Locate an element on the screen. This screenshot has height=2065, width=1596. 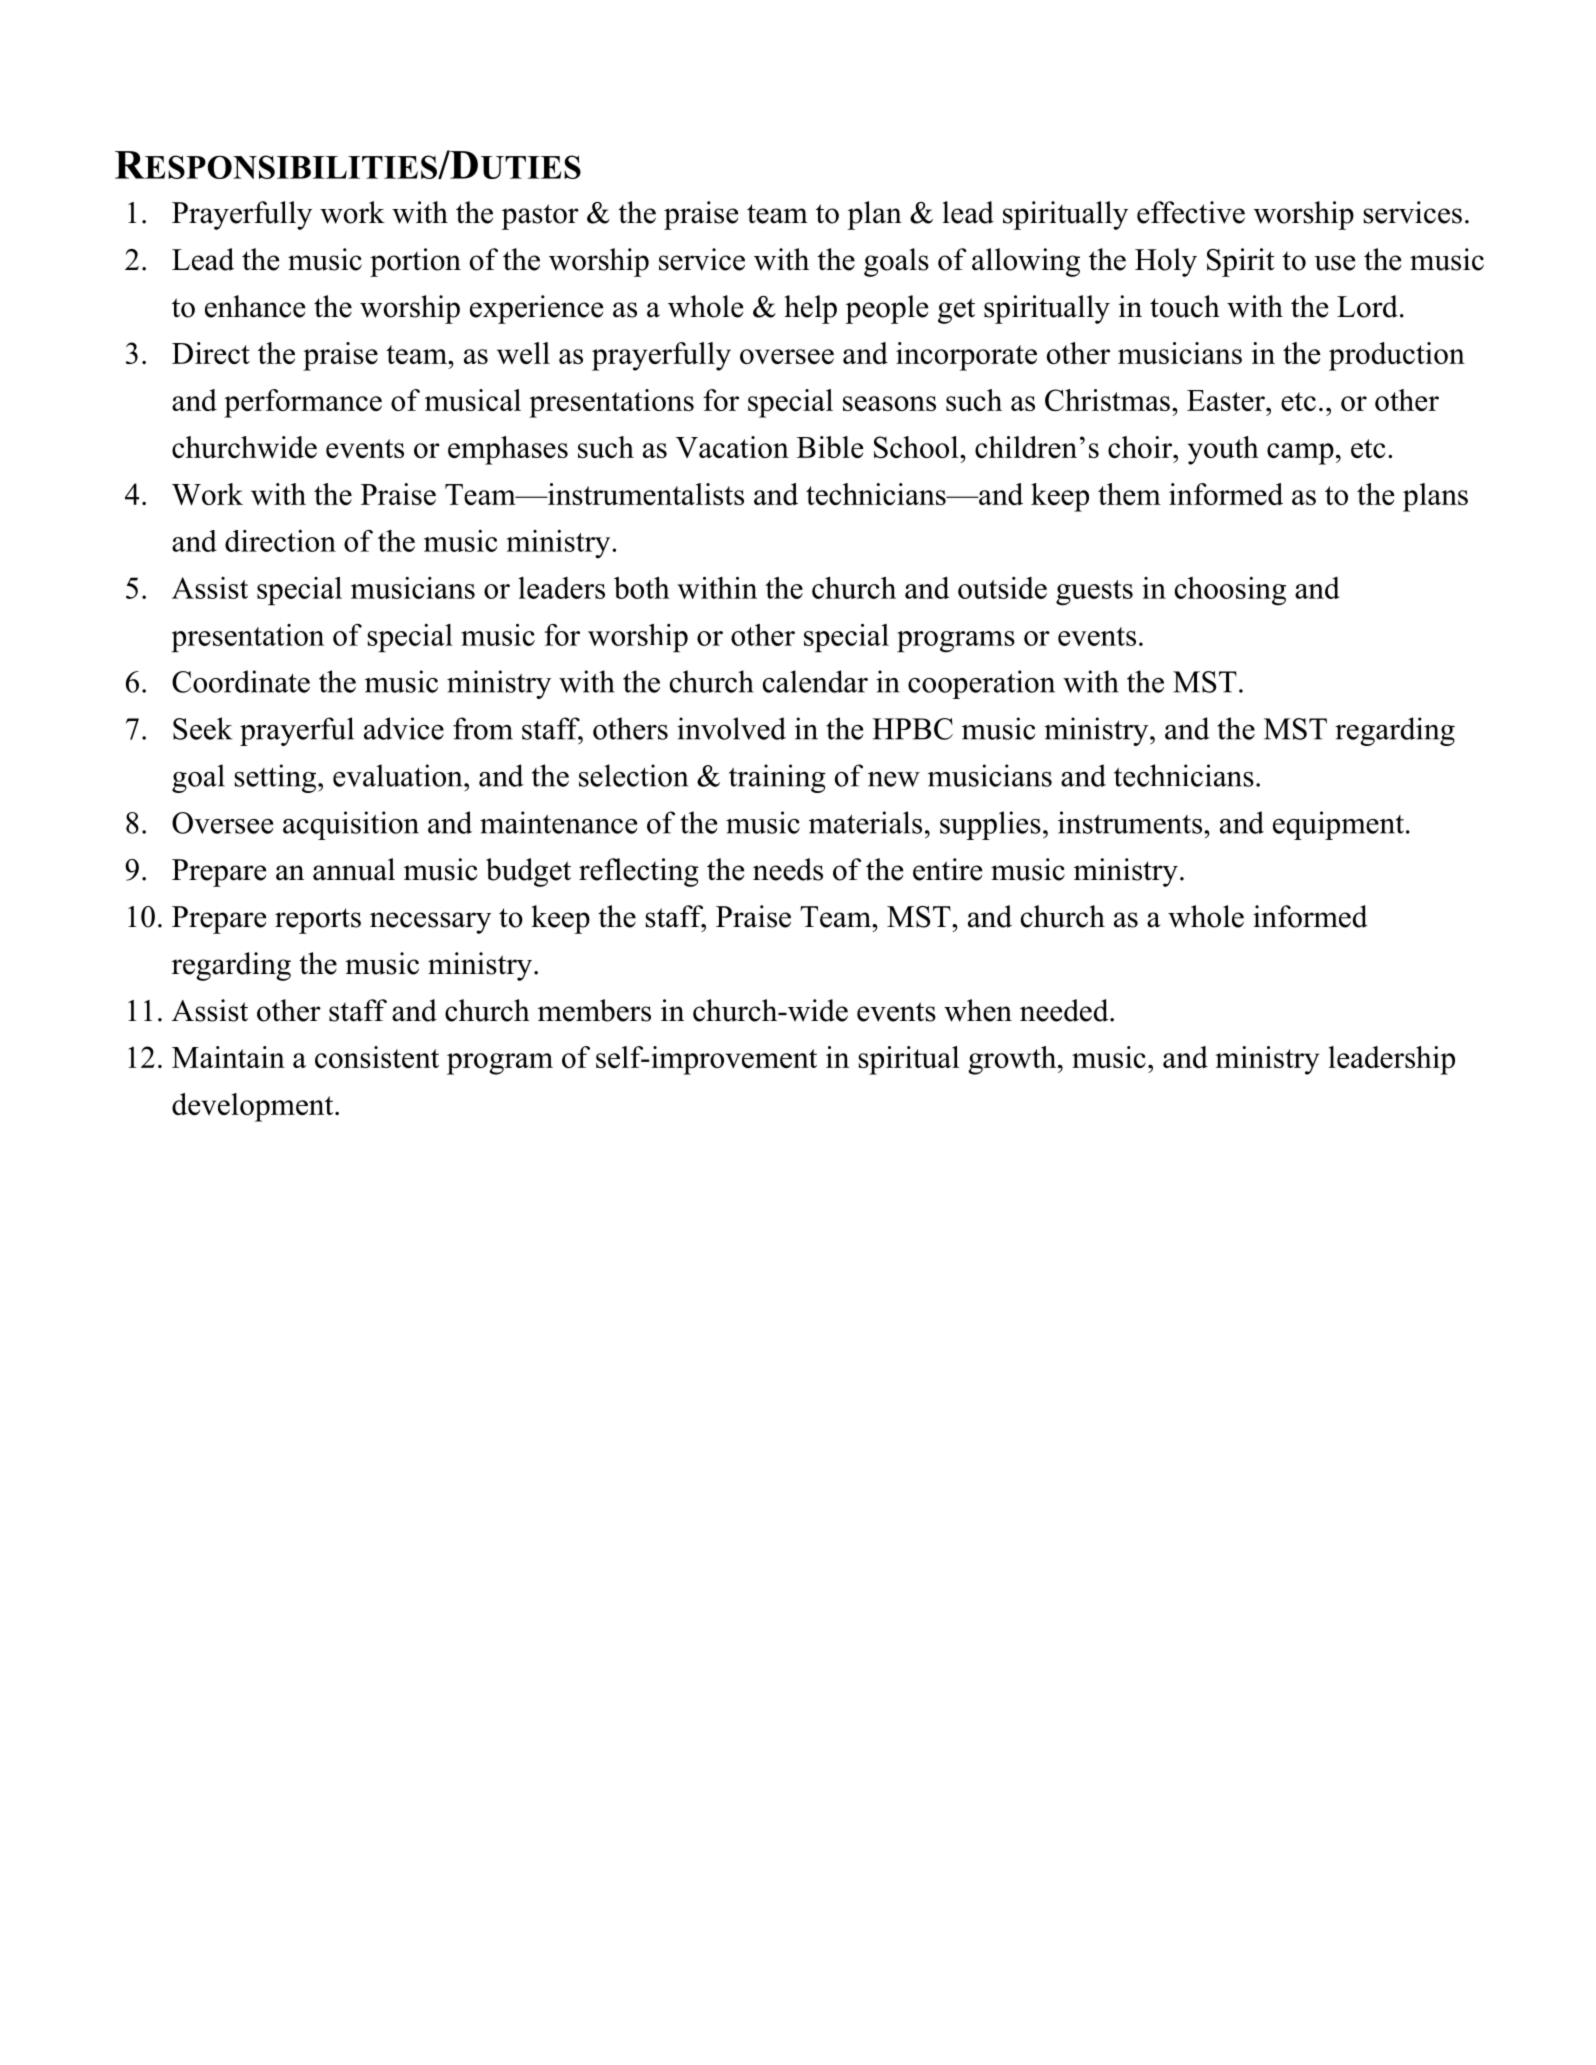
portion is located at coordinates (415, 262).
